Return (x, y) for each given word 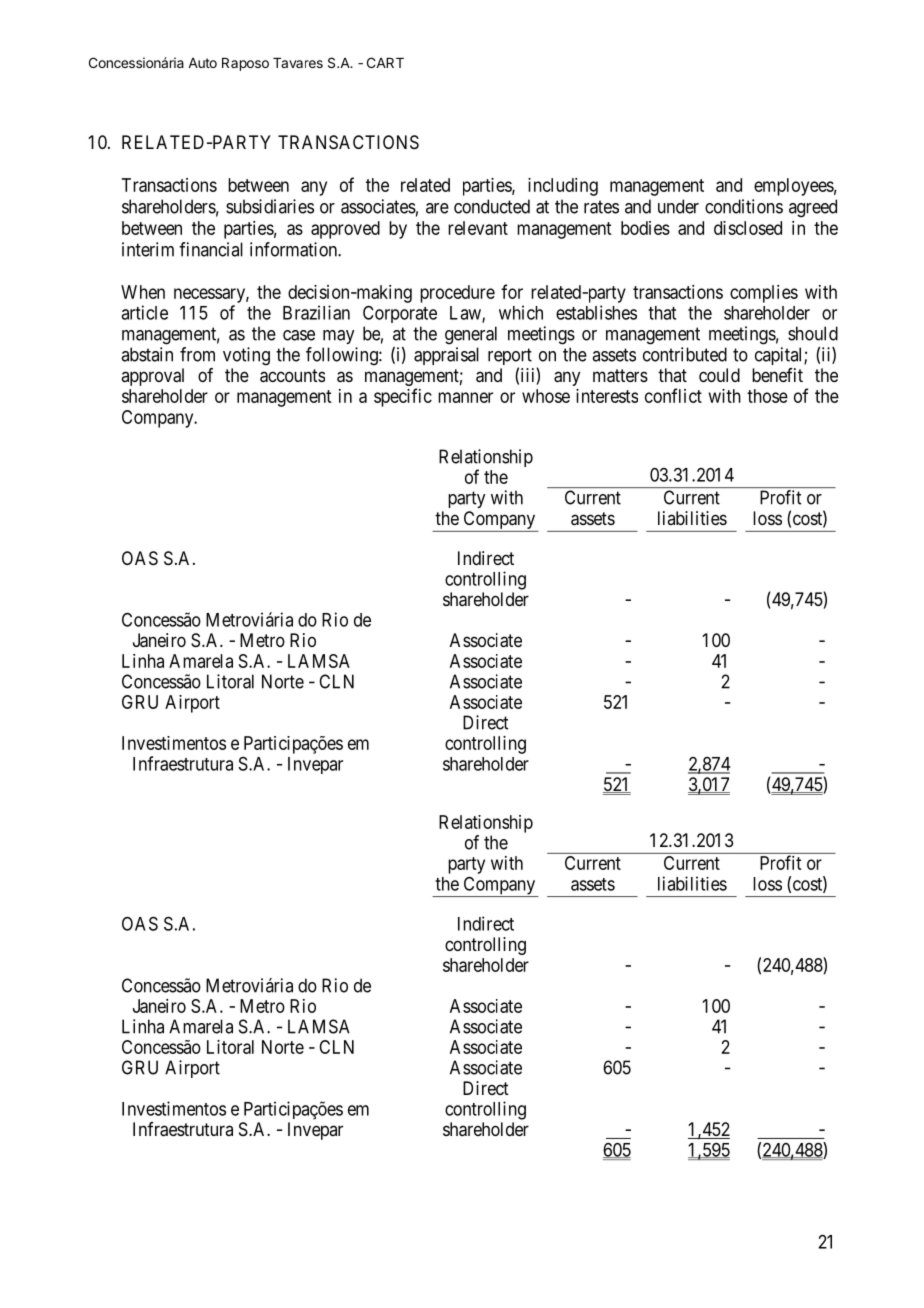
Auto (202, 63)
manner (465, 397)
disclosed (748, 228)
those (767, 396)
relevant (478, 228)
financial (211, 249)
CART (385, 62)
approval (152, 377)
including (563, 187)
